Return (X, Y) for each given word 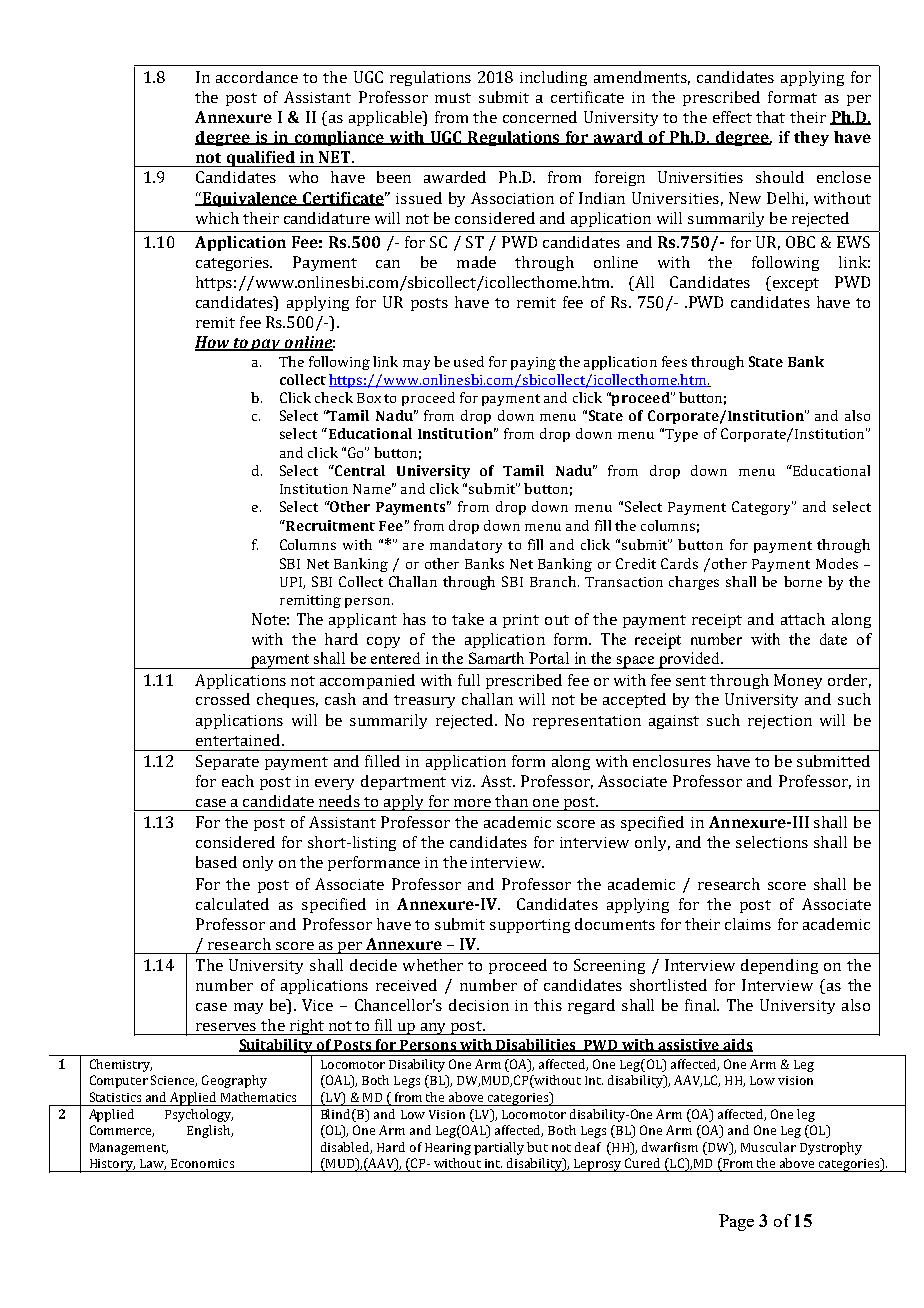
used (469, 361)
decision (479, 1005)
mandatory (466, 546)
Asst (497, 781)
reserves (226, 1027)
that (770, 117)
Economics (202, 1163)
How (214, 343)
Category (762, 508)
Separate (227, 762)
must (453, 98)
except (796, 284)
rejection (780, 722)
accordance (257, 77)
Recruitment (329, 525)
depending (779, 966)
